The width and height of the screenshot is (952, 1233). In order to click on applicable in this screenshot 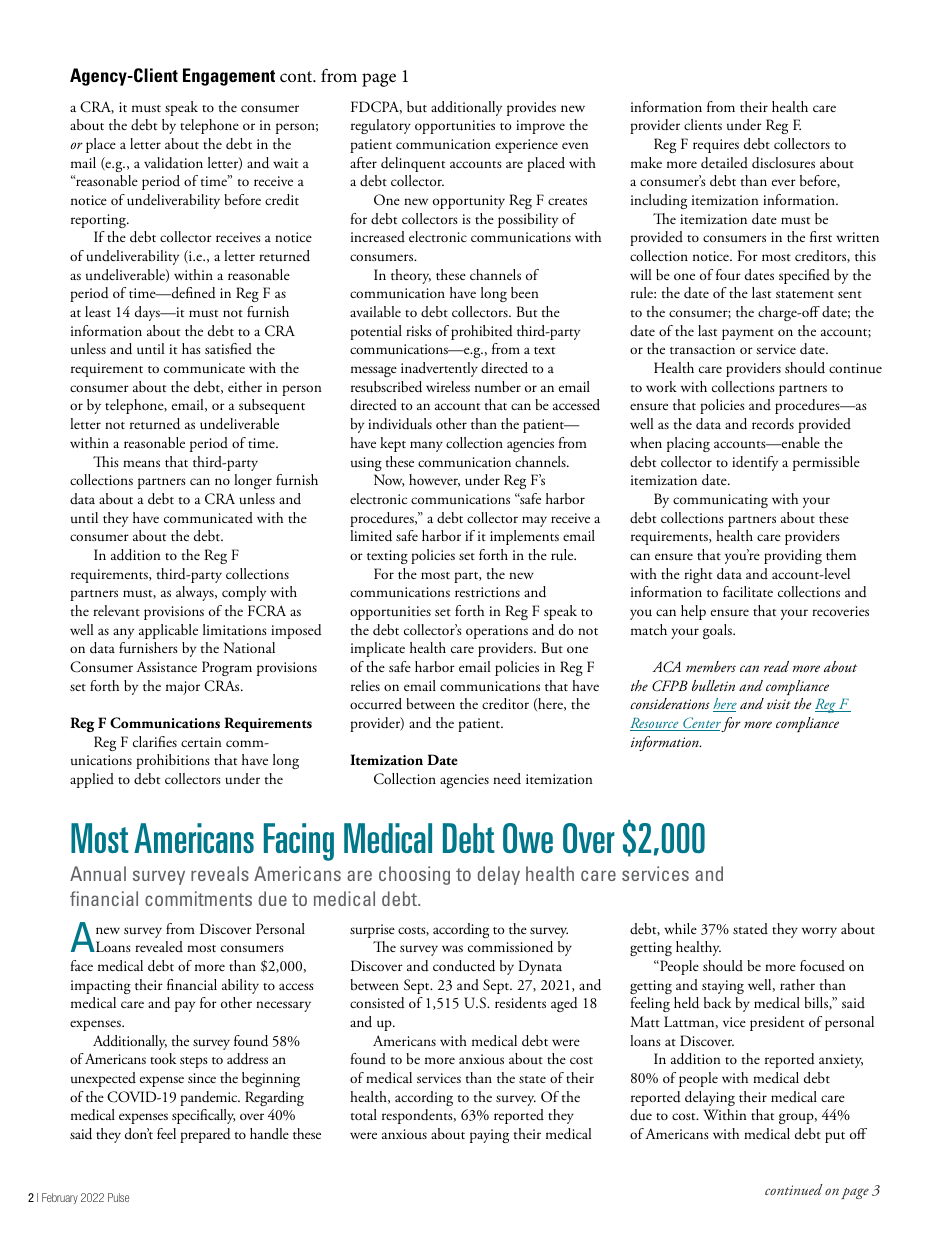, I will do `click(168, 631)`.
